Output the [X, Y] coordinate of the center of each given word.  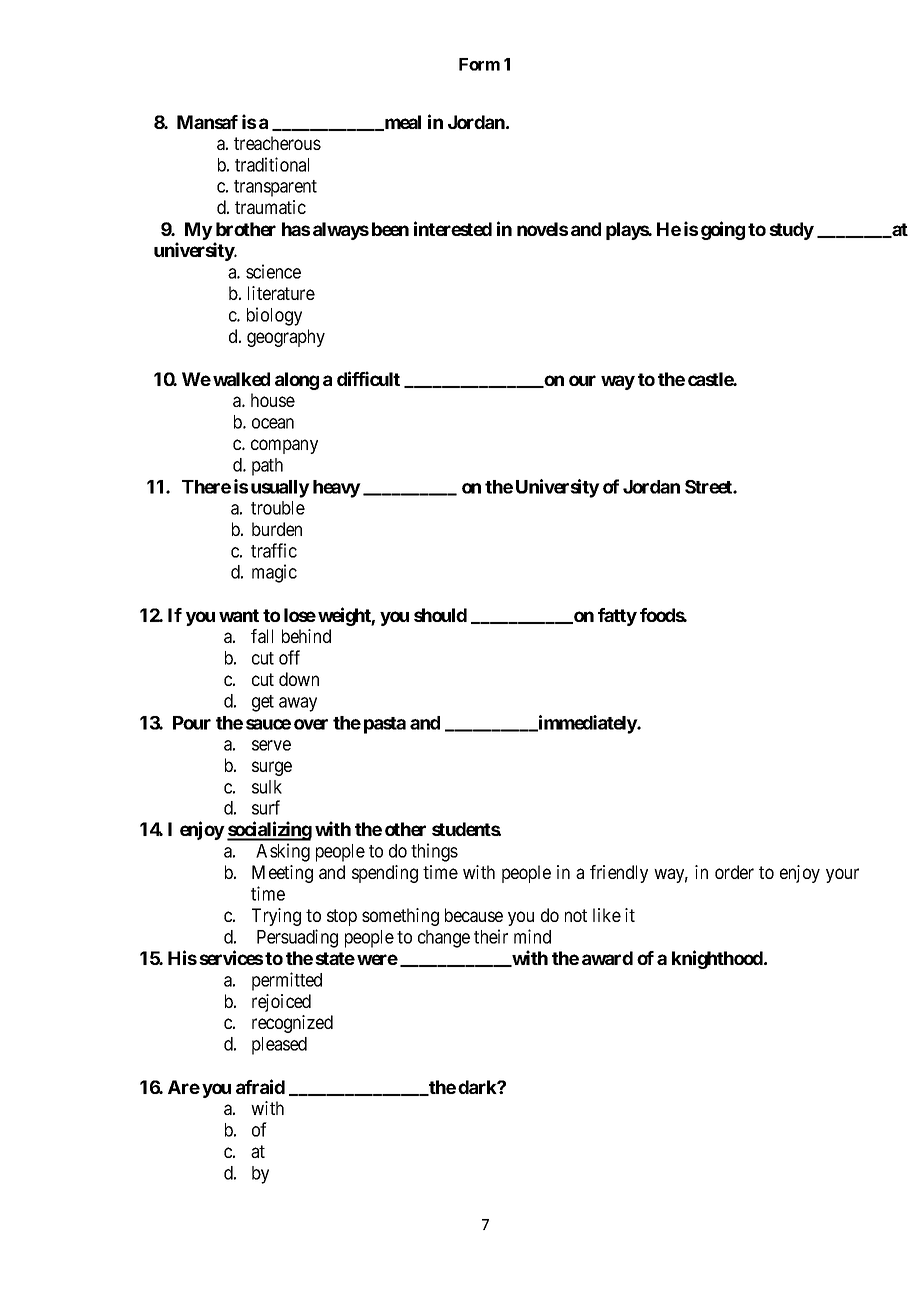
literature [281, 293]
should [440, 615]
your [842, 875]
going [723, 230]
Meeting [282, 874]
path [267, 467]
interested [453, 228]
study [791, 231]
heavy [337, 489]
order [734, 872]
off [289, 657]
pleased [279, 1046]
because [474, 915]
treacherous [277, 143]
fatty [617, 617]
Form [479, 64]
